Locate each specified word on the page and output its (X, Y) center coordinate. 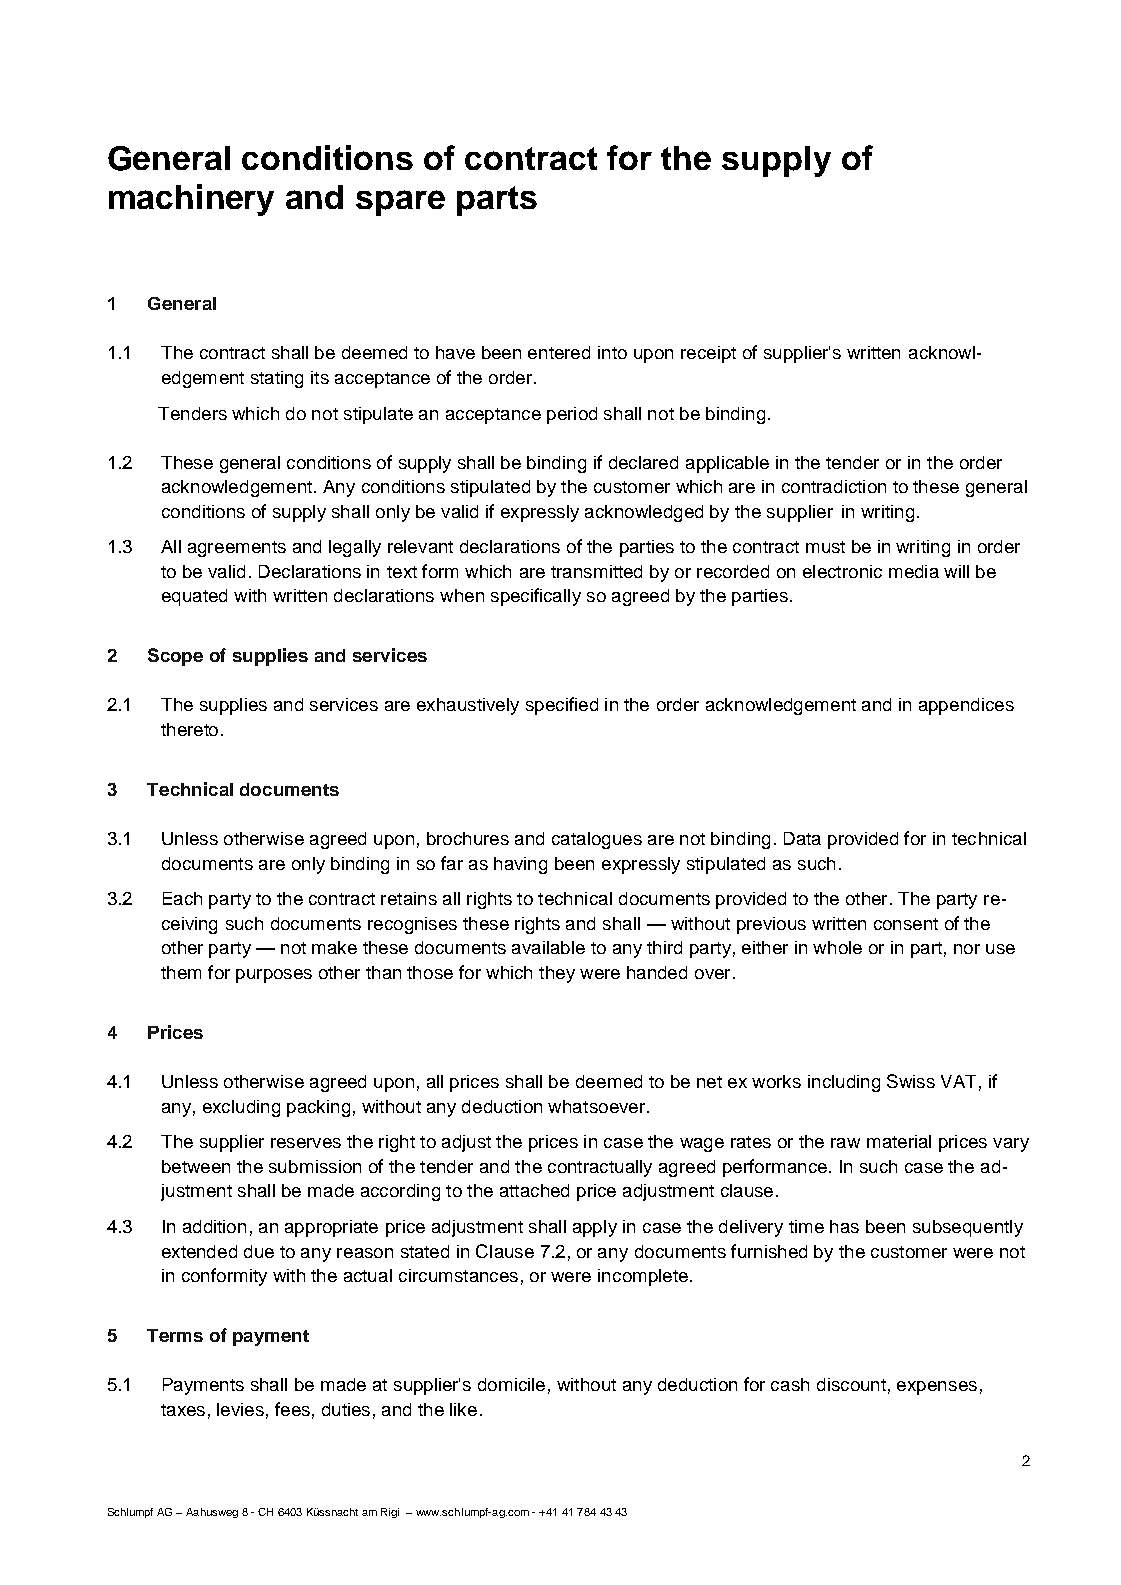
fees (292, 1409)
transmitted (596, 571)
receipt (708, 354)
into (612, 352)
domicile (511, 1384)
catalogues (597, 840)
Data (802, 838)
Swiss (911, 1081)
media (914, 571)
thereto (189, 729)
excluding (241, 1108)
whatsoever (596, 1106)
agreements (237, 549)
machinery (191, 200)
